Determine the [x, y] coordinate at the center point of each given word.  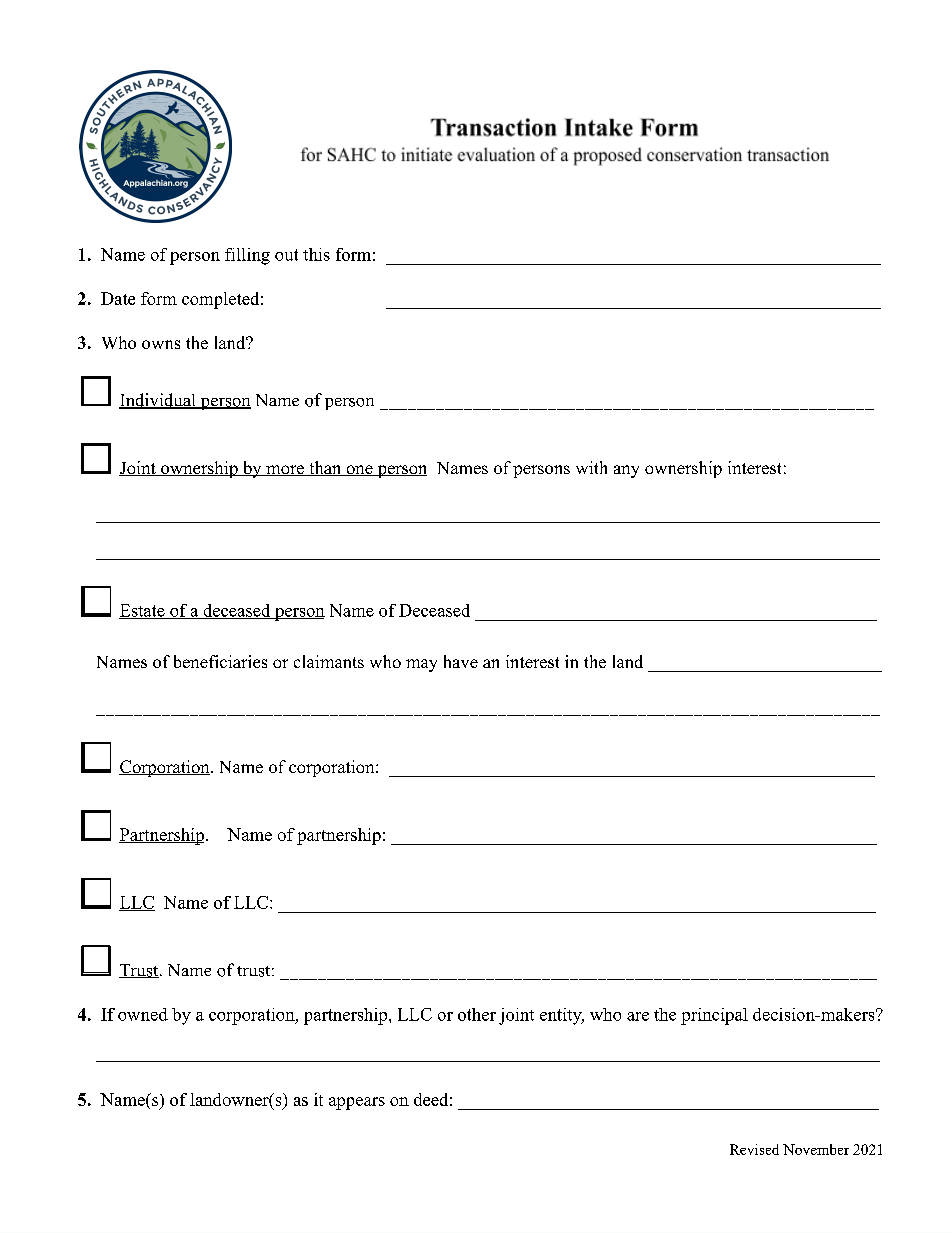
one [359, 470]
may [421, 665]
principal [714, 1016]
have [461, 661]
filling [247, 256]
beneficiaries [220, 661]
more [285, 470]
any [626, 471]
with [591, 467]
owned [143, 1014]
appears [357, 1103]
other [477, 1014]
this [316, 254]
